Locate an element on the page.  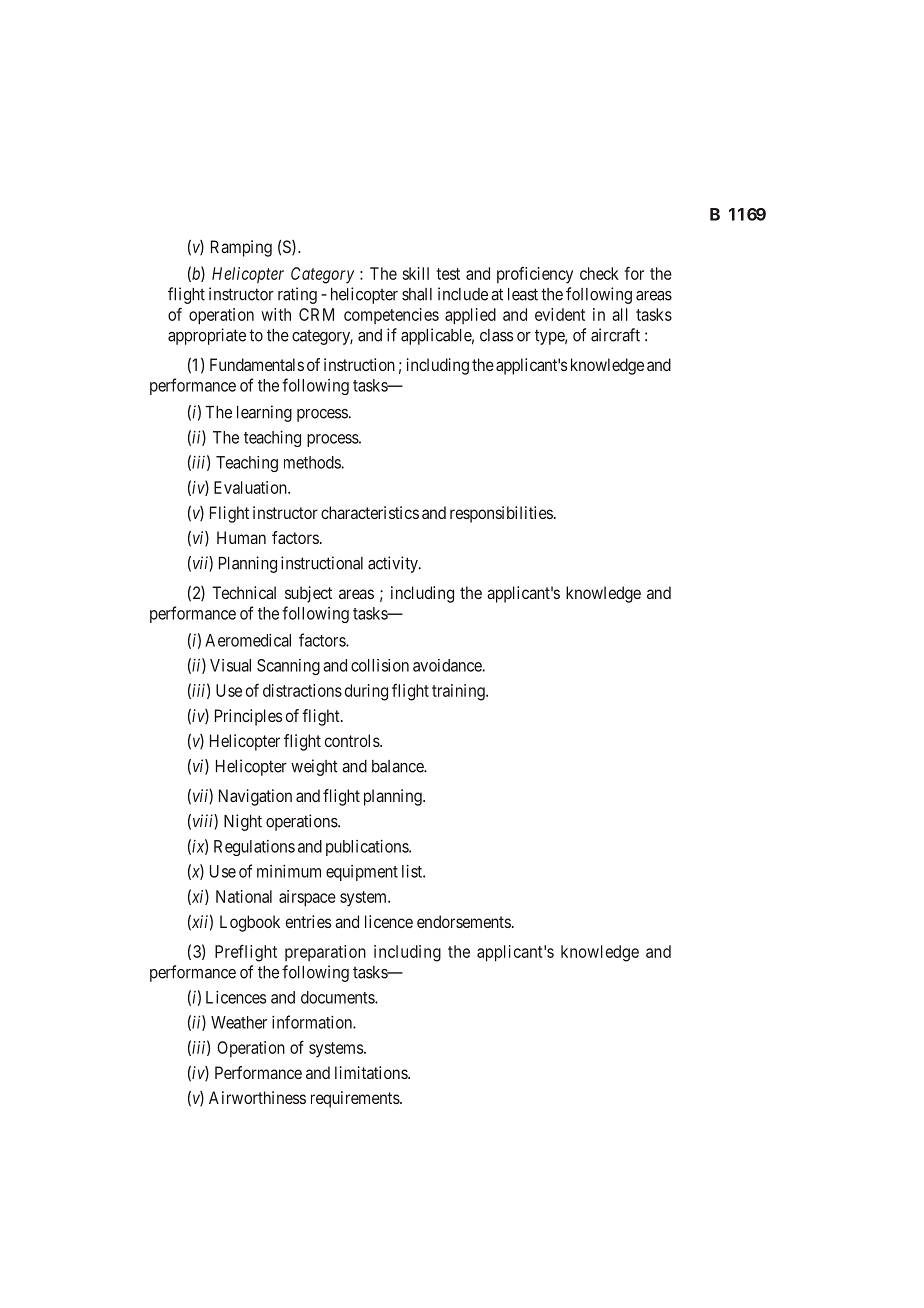
skill is located at coordinates (416, 273).
